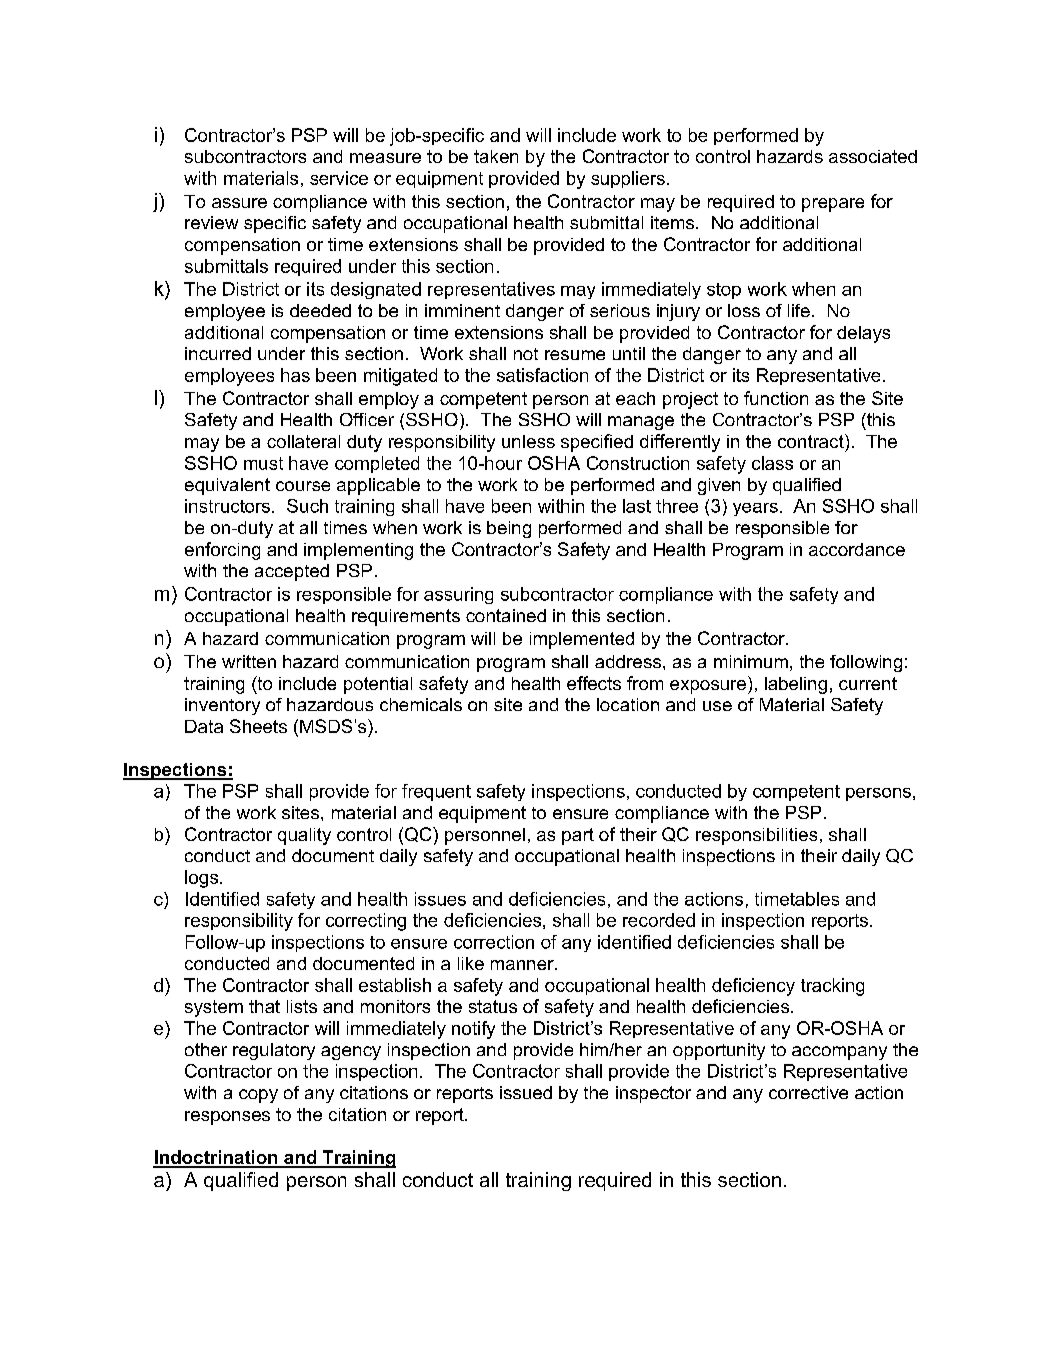 This document has width=1043, height=1349. Describe the element at coordinates (249, 661) in the document. I see `written` at that location.
